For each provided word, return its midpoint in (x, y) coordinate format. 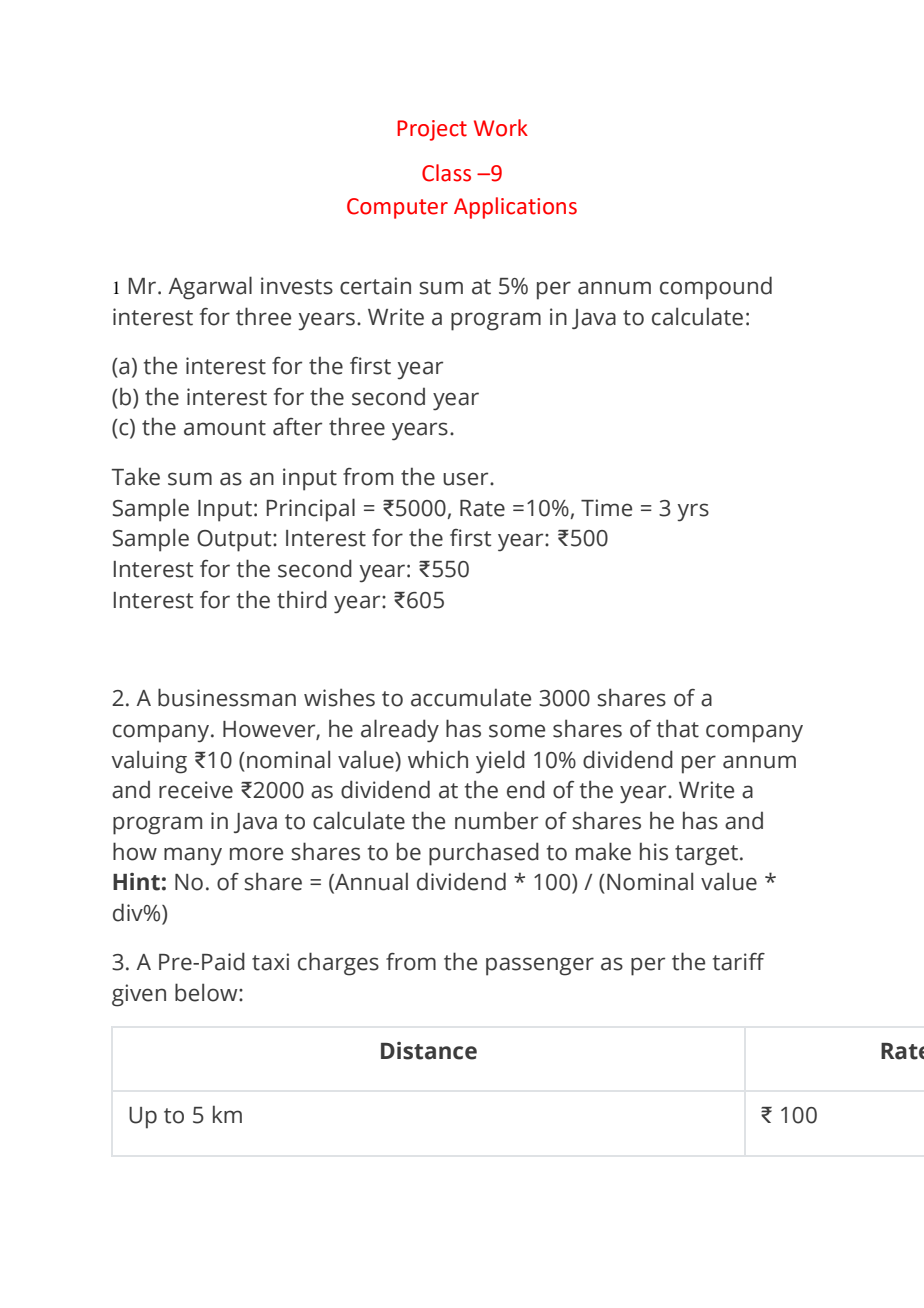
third (302, 599)
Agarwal (210, 288)
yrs (693, 512)
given (139, 995)
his (654, 851)
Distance (429, 1051)
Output (235, 541)
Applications (515, 208)
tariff (739, 962)
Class (446, 173)
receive (196, 790)
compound (716, 288)
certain (375, 286)
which (438, 759)
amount (225, 428)
